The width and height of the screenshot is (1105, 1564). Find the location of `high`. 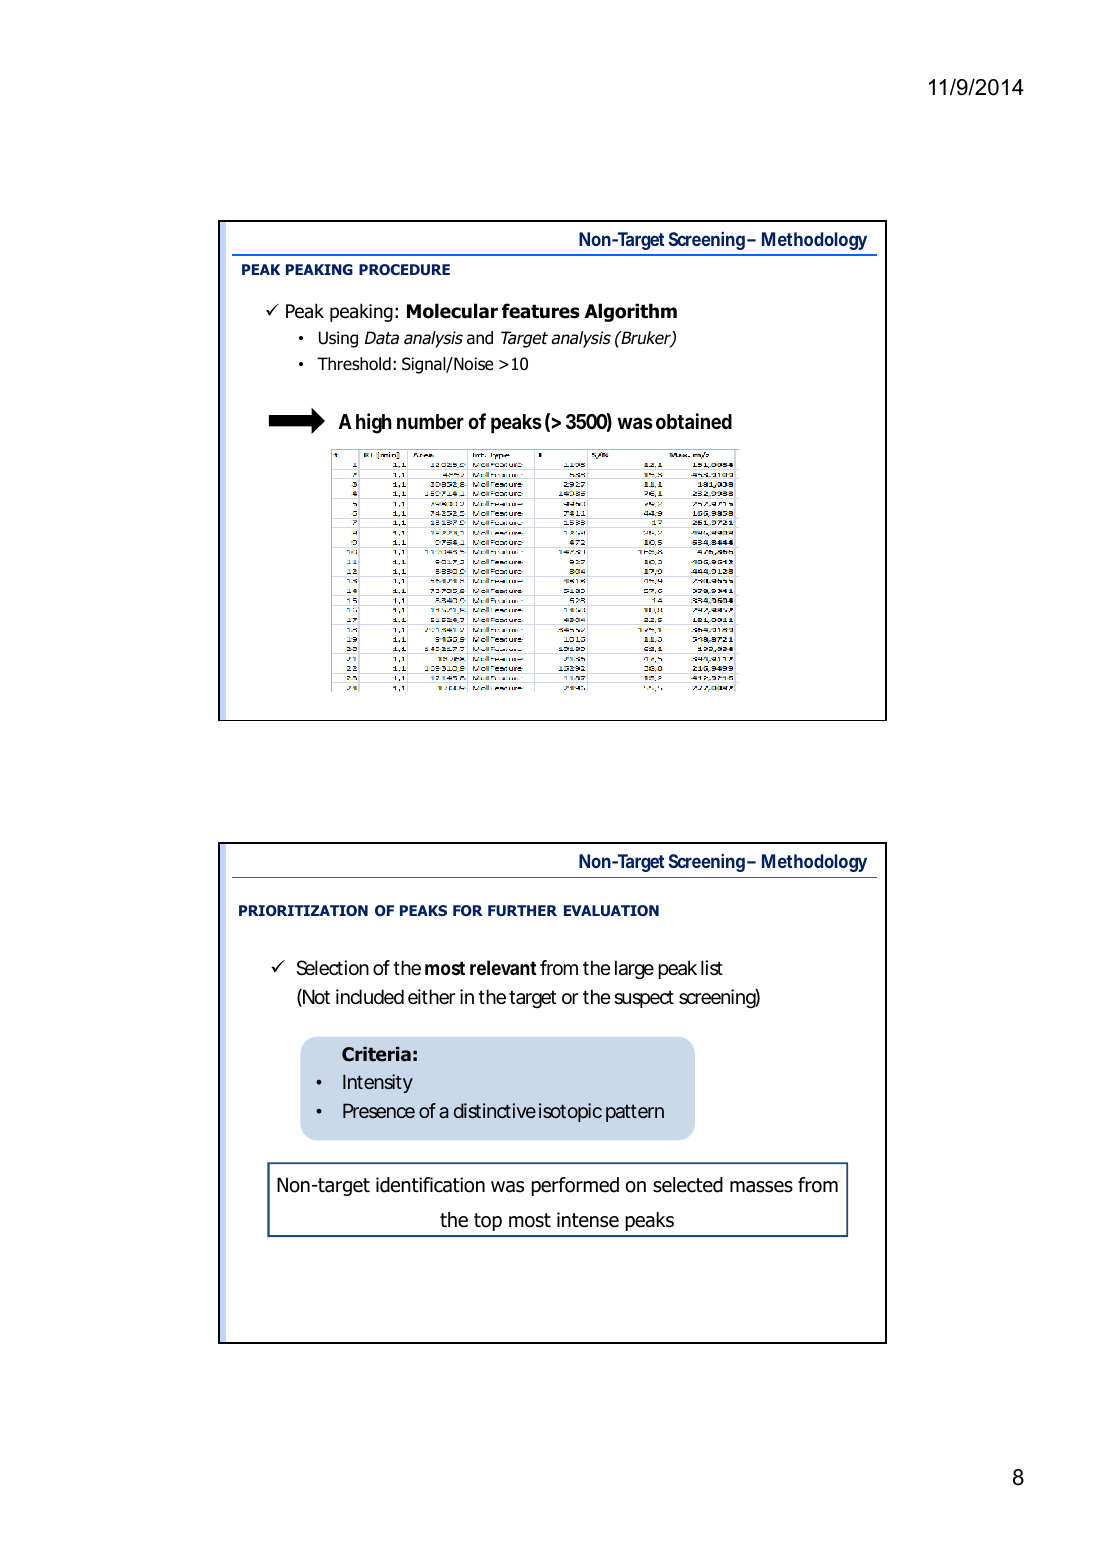

high is located at coordinates (374, 423).
